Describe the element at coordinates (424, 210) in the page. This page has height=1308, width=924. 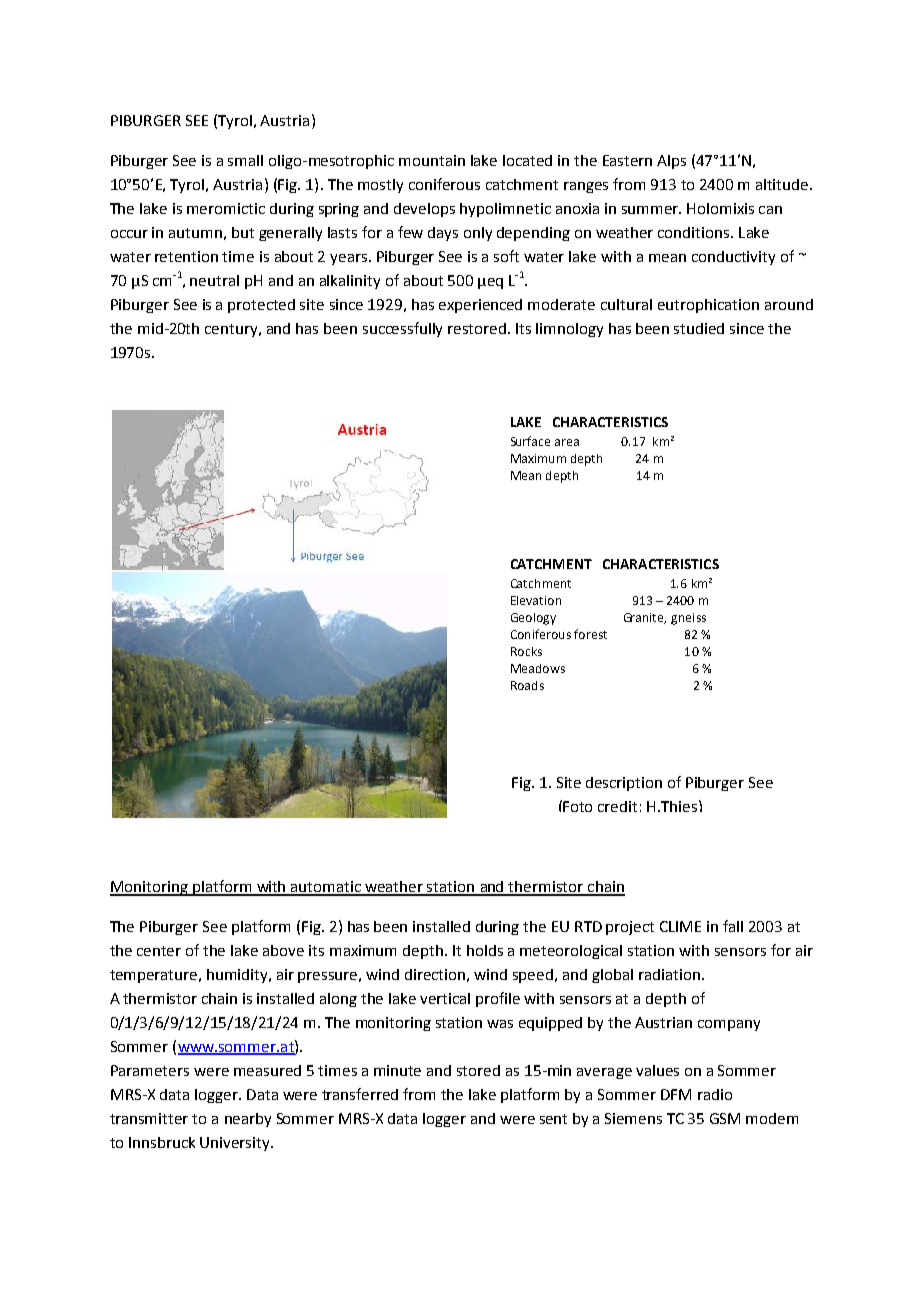
I see `develops` at that location.
